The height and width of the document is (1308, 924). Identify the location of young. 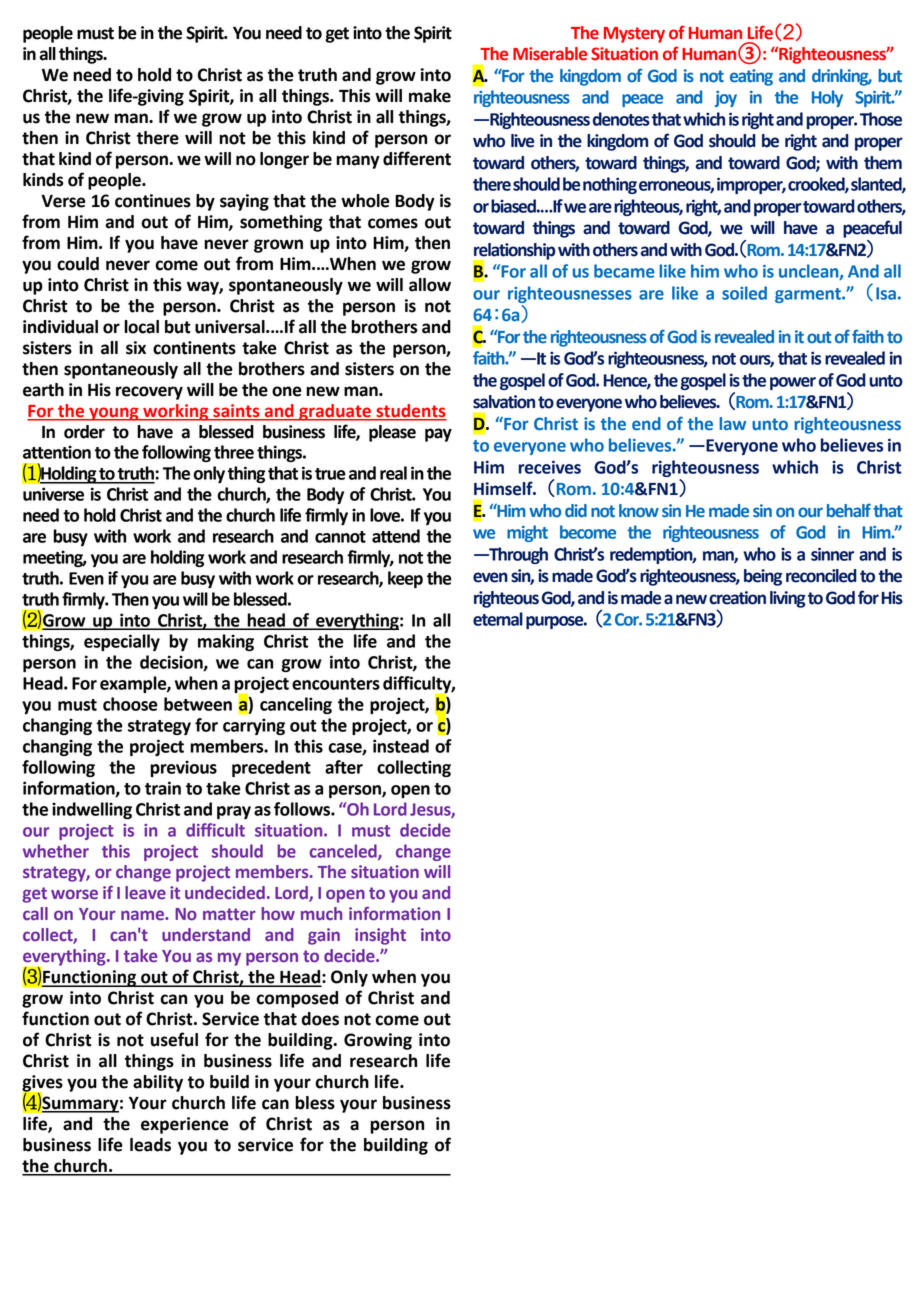
(114, 414).
